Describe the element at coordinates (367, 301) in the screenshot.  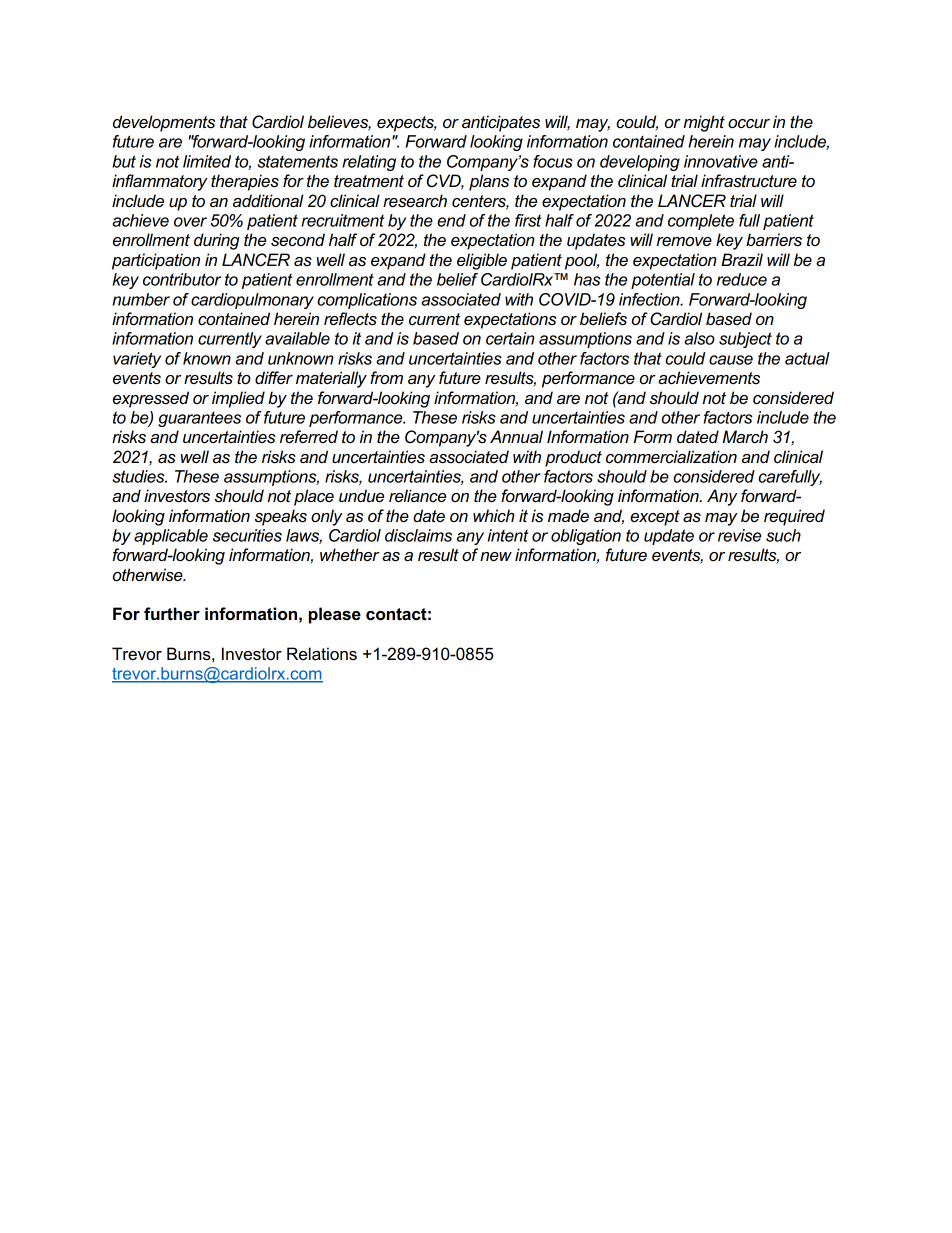
I see `complications` at that location.
